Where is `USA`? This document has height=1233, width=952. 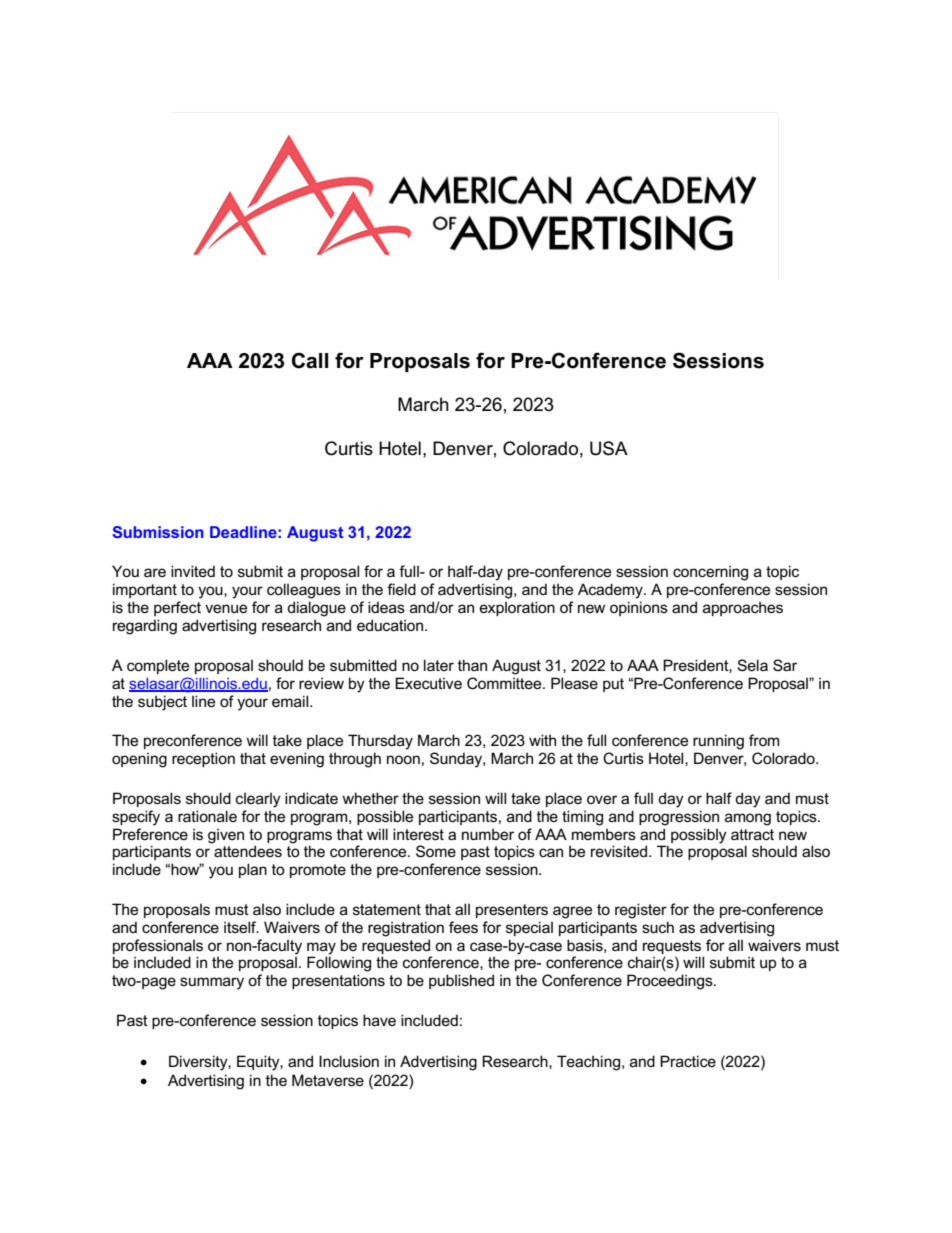
USA is located at coordinates (609, 448).
